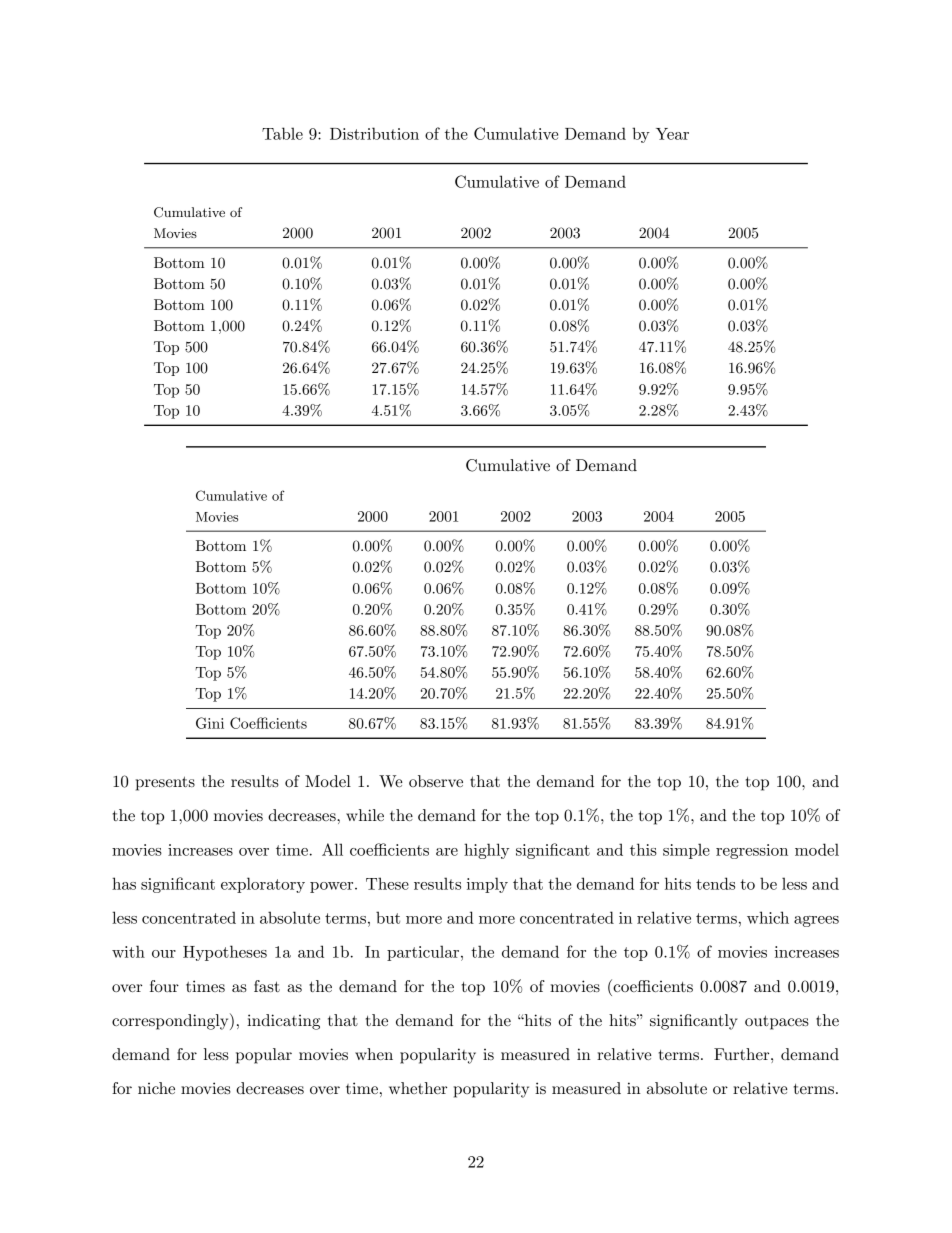 Image resolution: width=952 pixels, height=1233 pixels. I want to click on Gini, so click(210, 723).
